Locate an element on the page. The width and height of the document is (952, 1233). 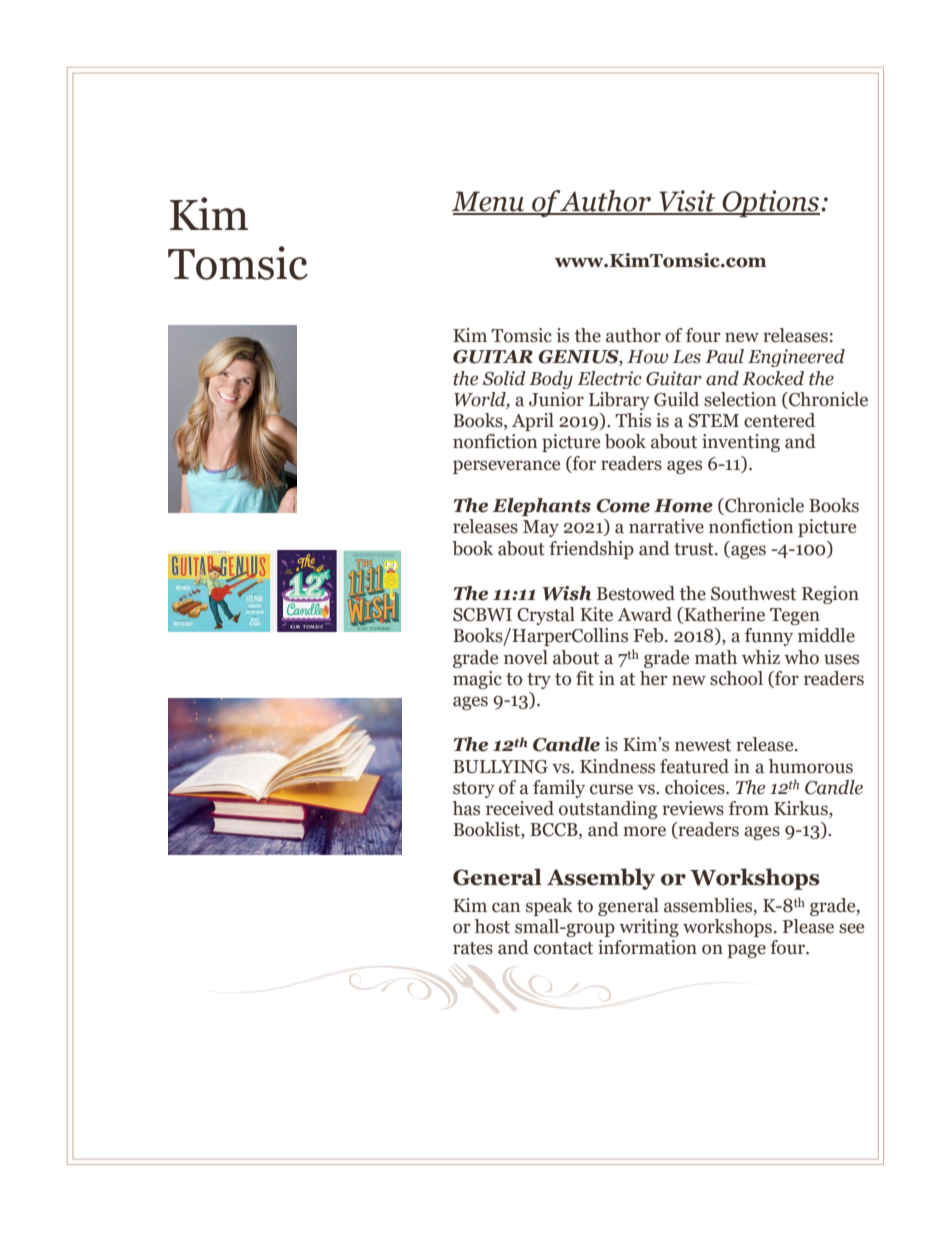
Solid is located at coordinates (504, 378).
